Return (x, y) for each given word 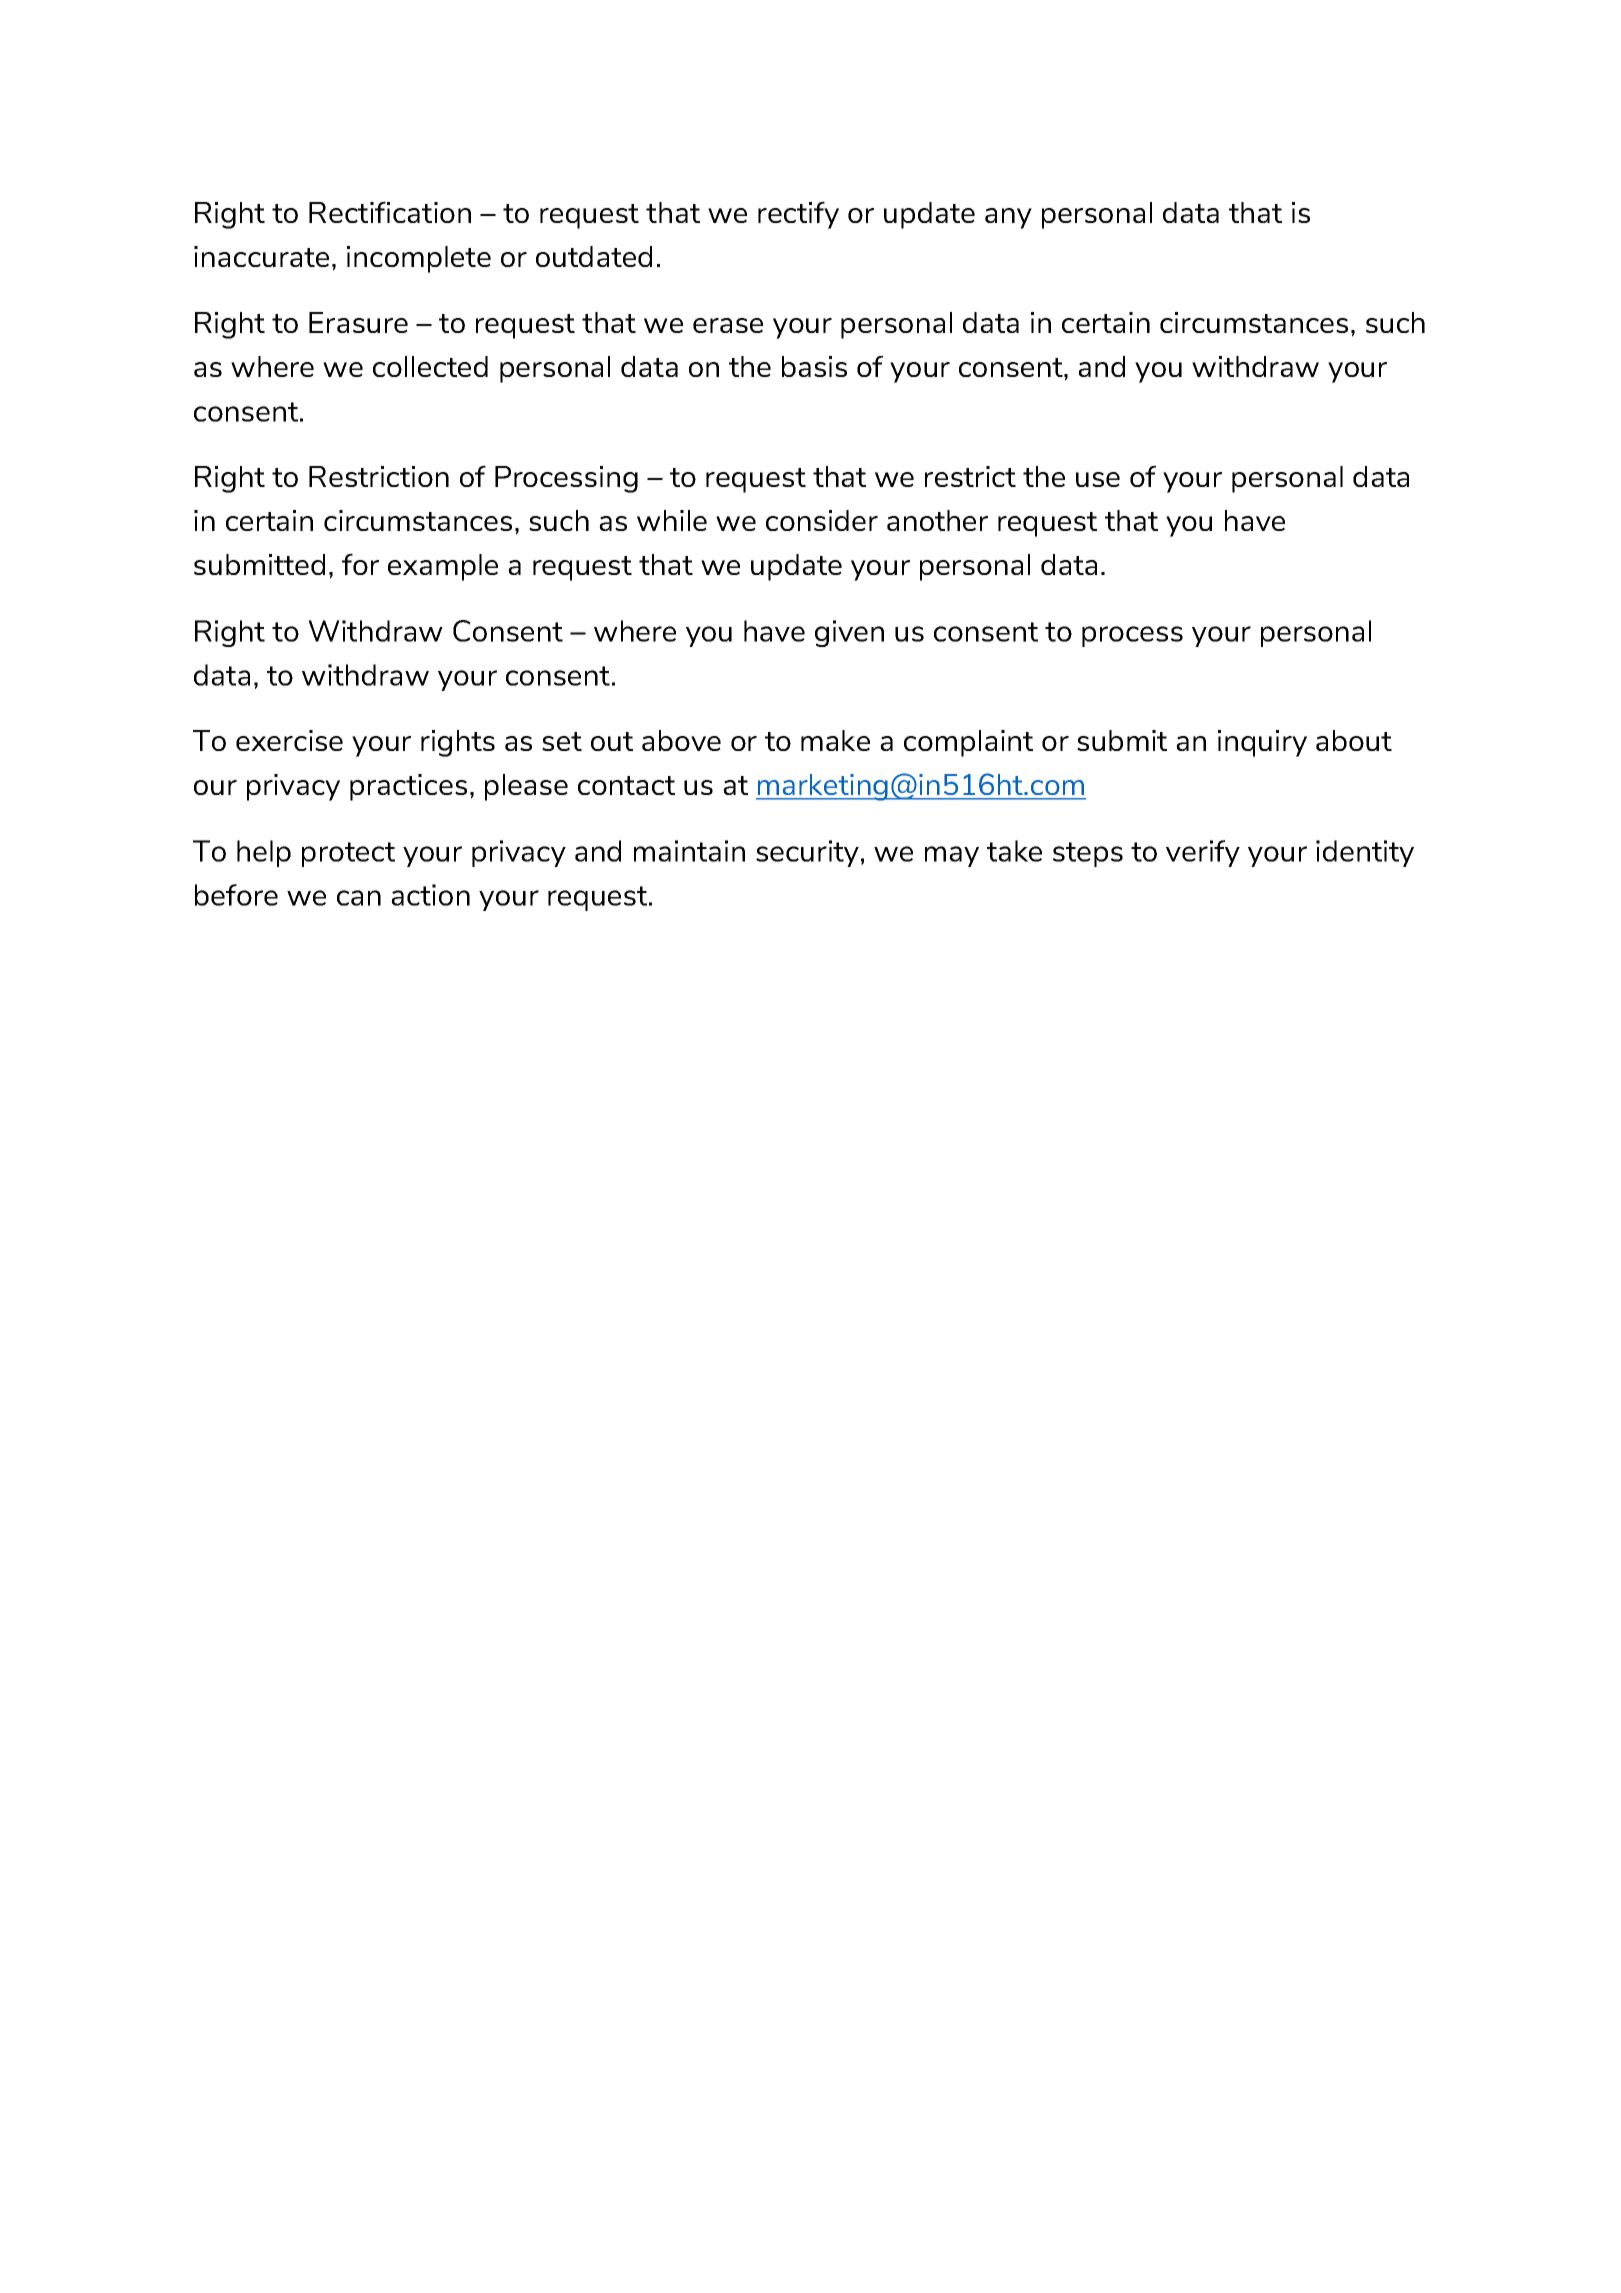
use (1098, 479)
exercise (289, 740)
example (443, 567)
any (1008, 218)
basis (814, 366)
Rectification (390, 212)
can (359, 898)
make (835, 740)
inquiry (1262, 743)
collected (430, 366)
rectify (798, 215)
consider (822, 520)
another (937, 520)
